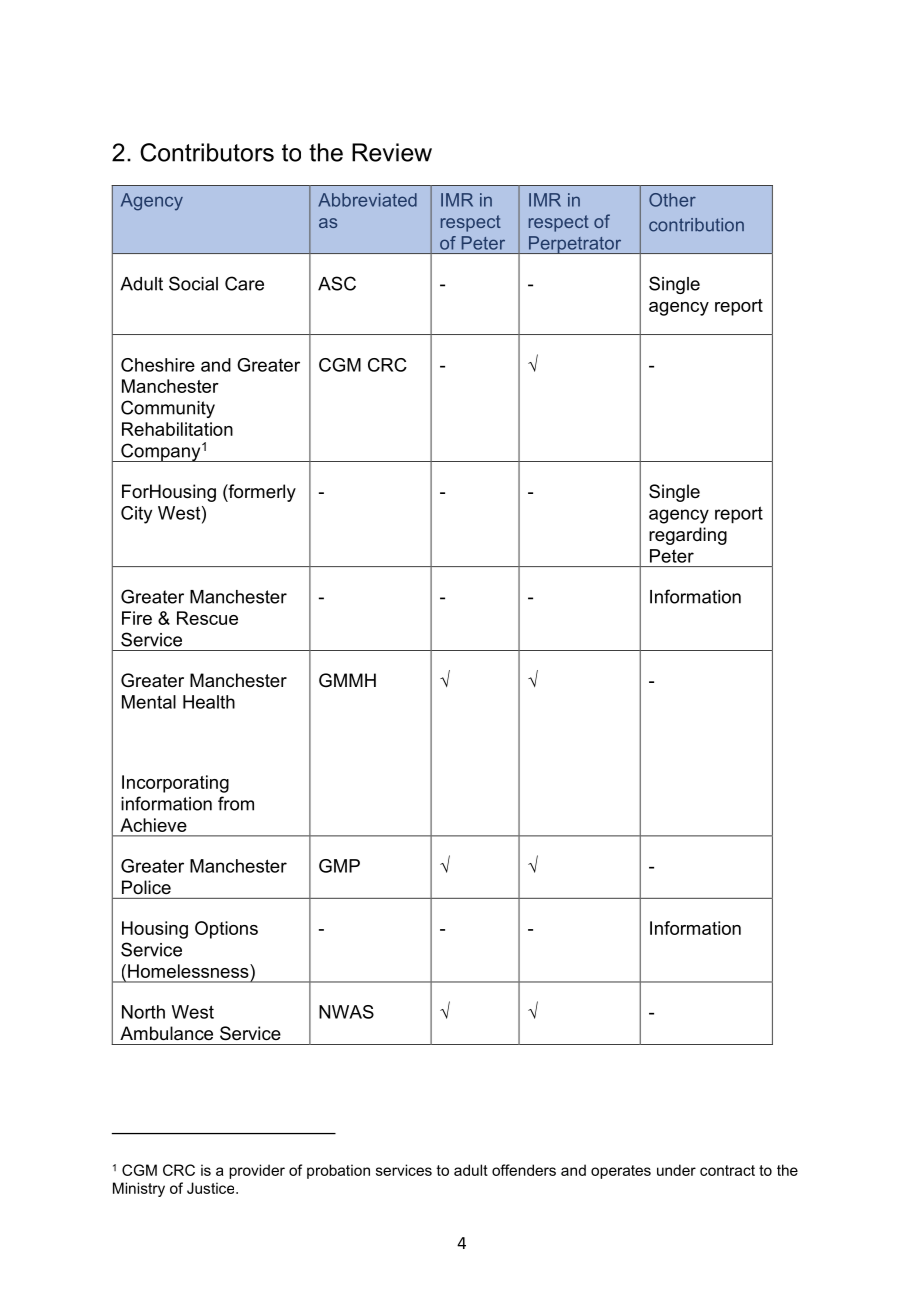 Image resolution: width=924 pixels, height=1309 pixels. Describe the element at coordinates (209, 702) in the page. I see `Health` at that location.
